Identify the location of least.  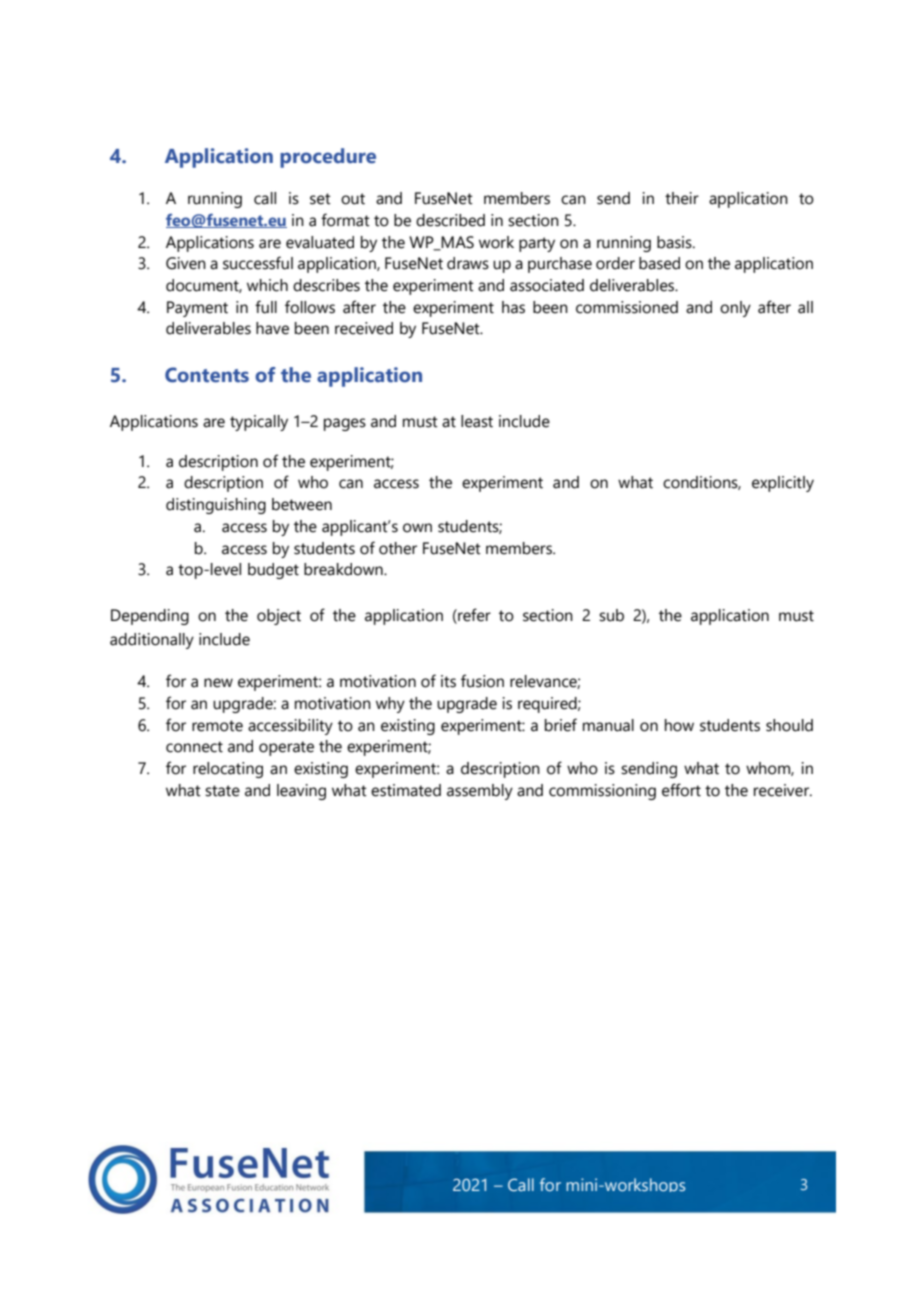
(477, 421).
